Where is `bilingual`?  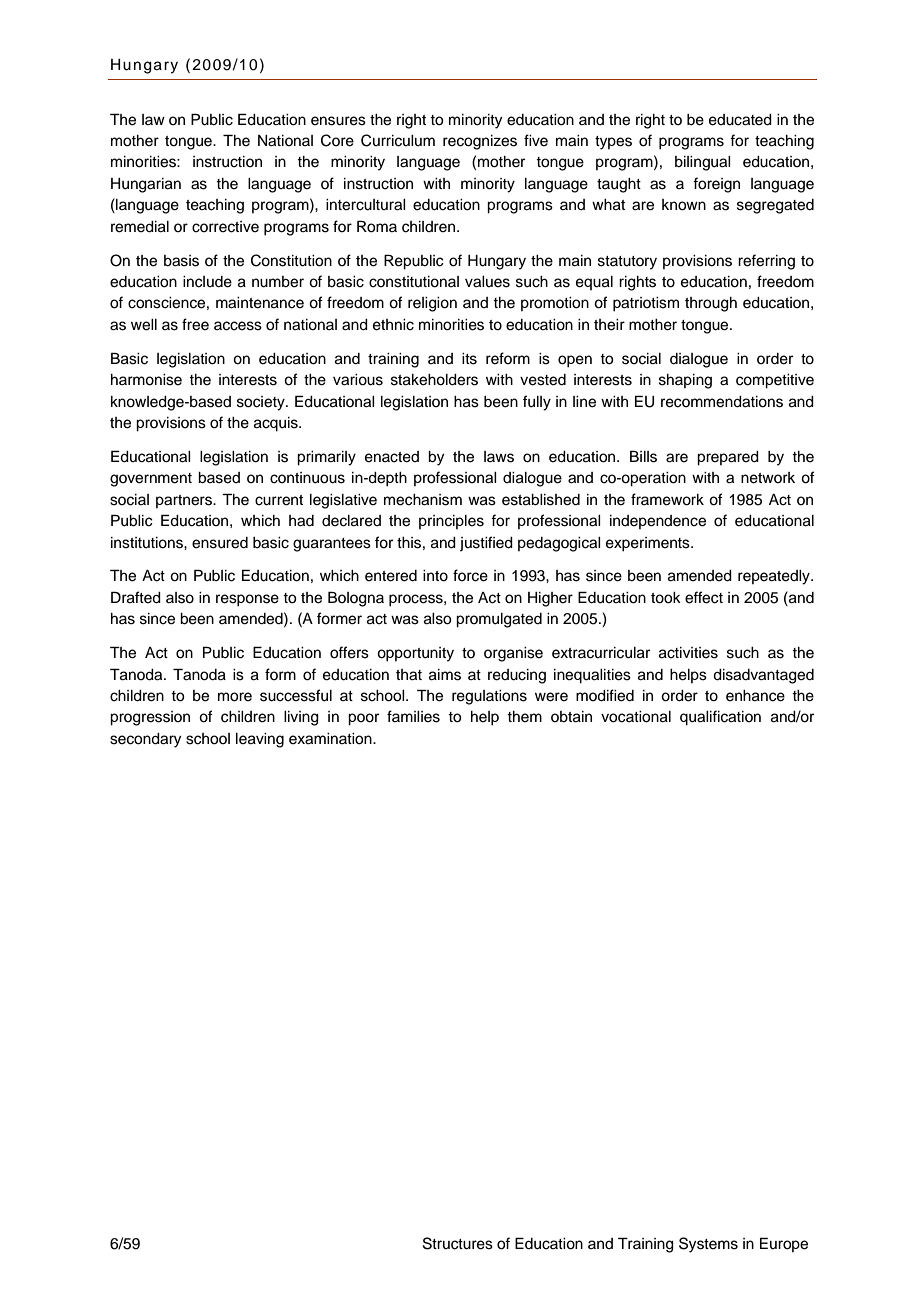 bilingual is located at coordinates (703, 163).
